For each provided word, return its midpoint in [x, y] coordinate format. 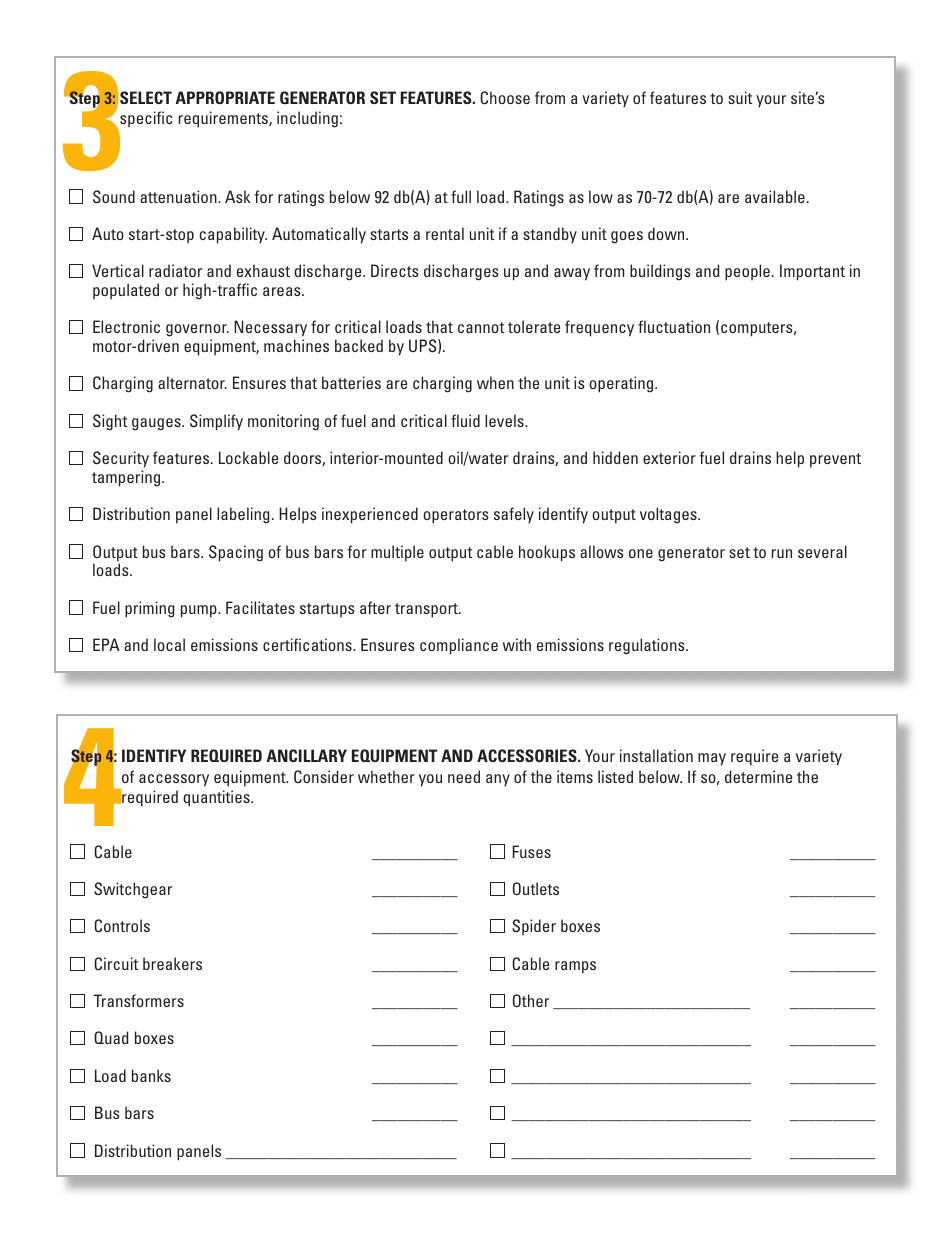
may [712, 759]
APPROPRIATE [225, 97]
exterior [669, 457]
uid [470, 420]
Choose [505, 98]
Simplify [216, 422]
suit [740, 97]
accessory [174, 780]
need [464, 776]
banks [151, 1075]
